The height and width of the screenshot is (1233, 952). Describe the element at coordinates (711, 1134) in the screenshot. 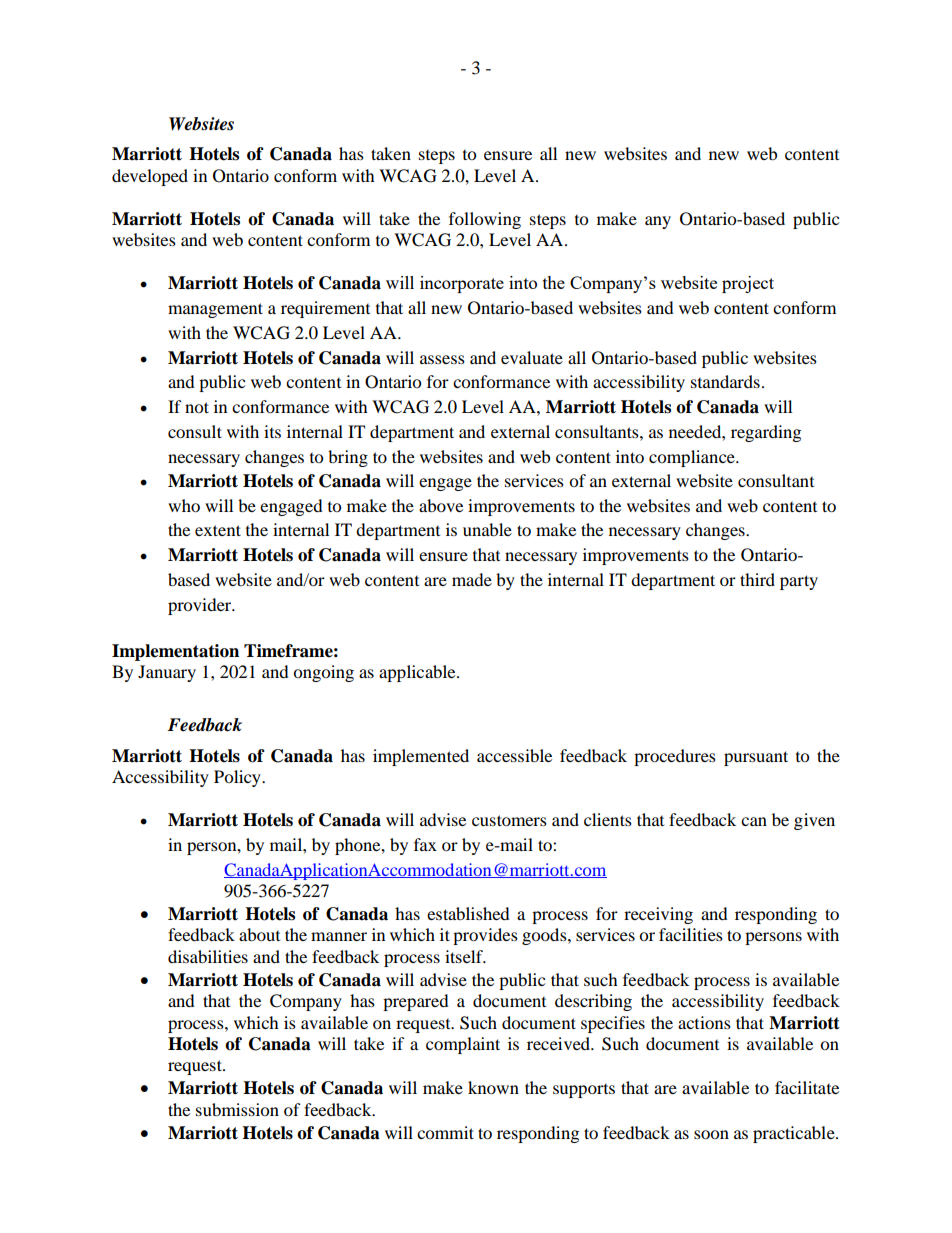

I see `soon` at that location.
